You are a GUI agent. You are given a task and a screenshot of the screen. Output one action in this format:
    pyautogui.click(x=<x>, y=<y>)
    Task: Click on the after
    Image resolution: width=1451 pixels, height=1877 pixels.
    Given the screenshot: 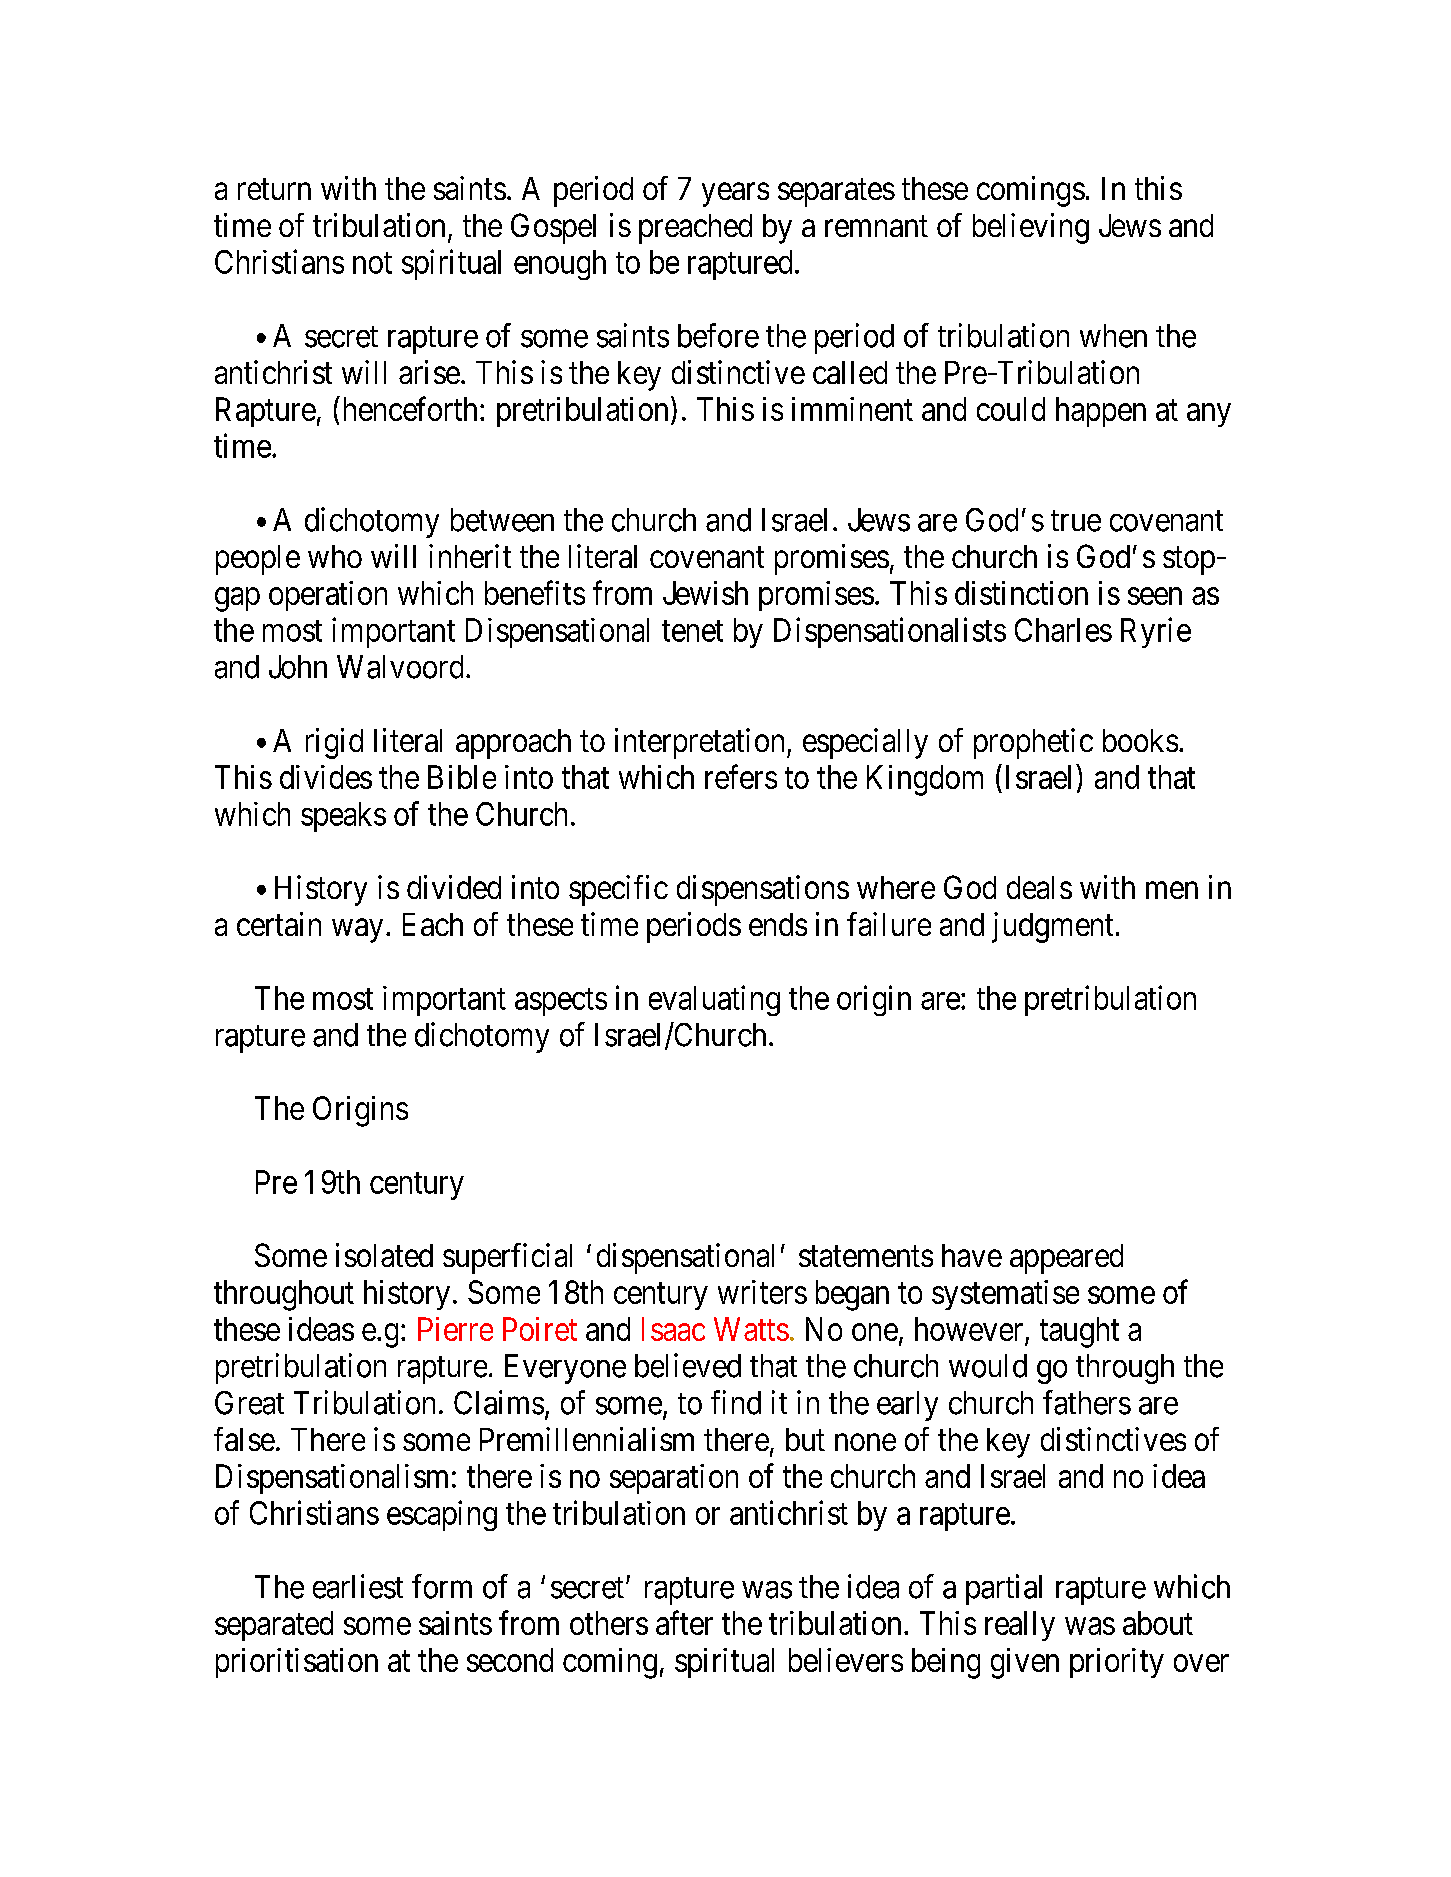 What is the action you would take?
    pyautogui.click(x=684, y=1623)
